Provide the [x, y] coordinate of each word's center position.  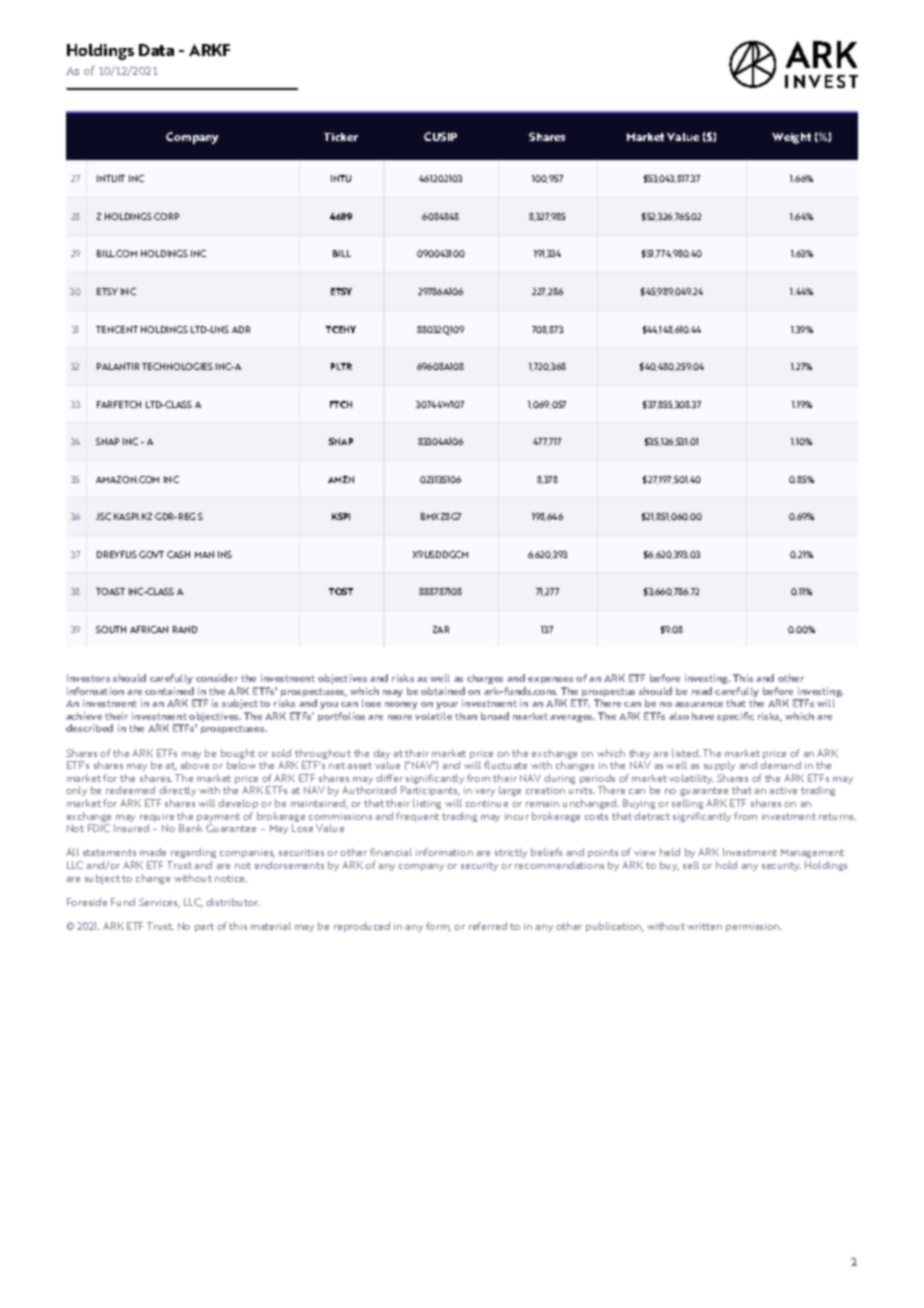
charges [485, 679]
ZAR [441, 629]
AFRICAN [149, 629]
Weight [791, 138]
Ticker [341, 137]
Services [159, 903]
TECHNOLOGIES [177, 366]
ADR [241, 329]
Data [156, 50]
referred [488, 926]
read [702, 691]
